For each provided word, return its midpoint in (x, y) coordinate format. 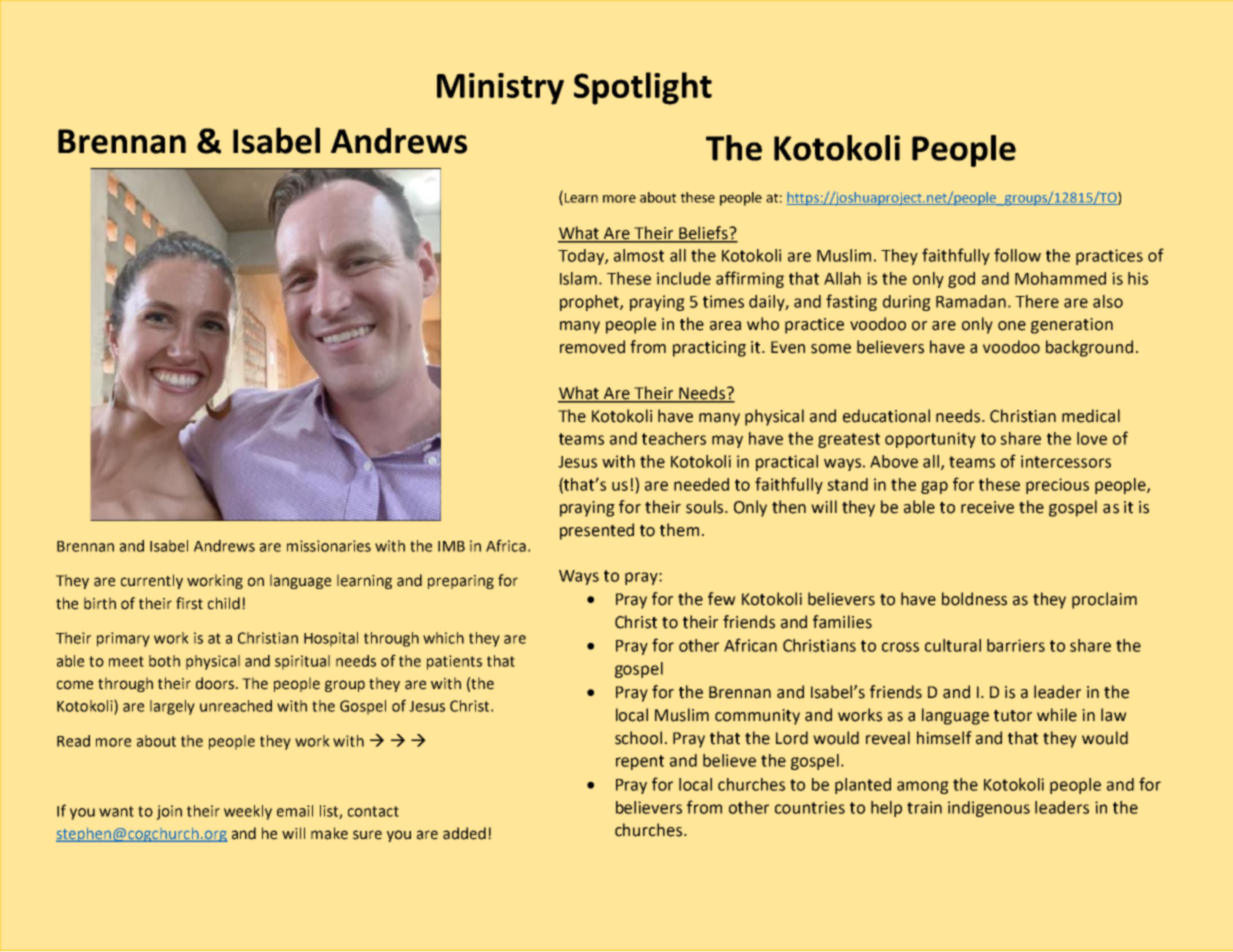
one (1012, 326)
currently (152, 581)
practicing (709, 349)
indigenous (989, 809)
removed (592, 347)
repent (640, 762)
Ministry (500, 89)
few (722, 599)
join (169, 812)
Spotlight (643, 88)
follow (1017, 255)
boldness (974, 599)
